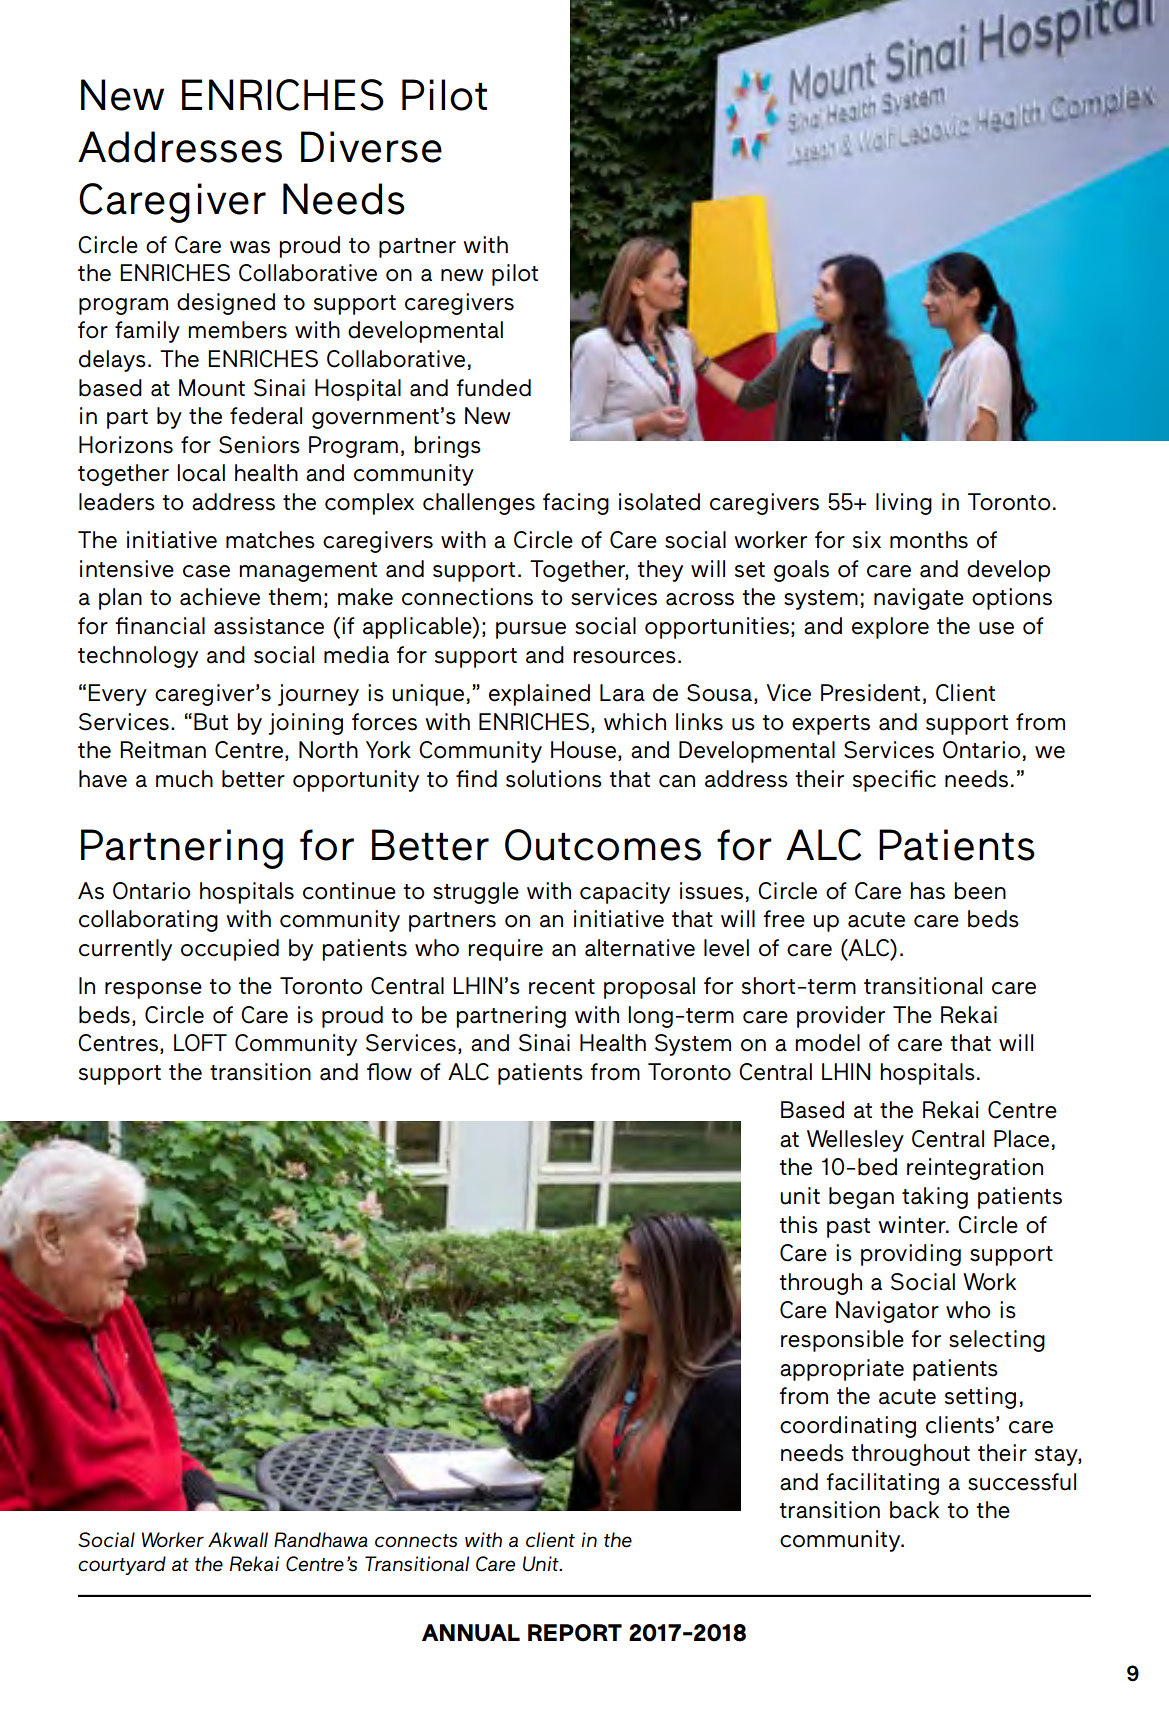  What do you see at coordinates (575, 1633) in the page?
I see `REPORT` at bounding box center [575, 1633].
